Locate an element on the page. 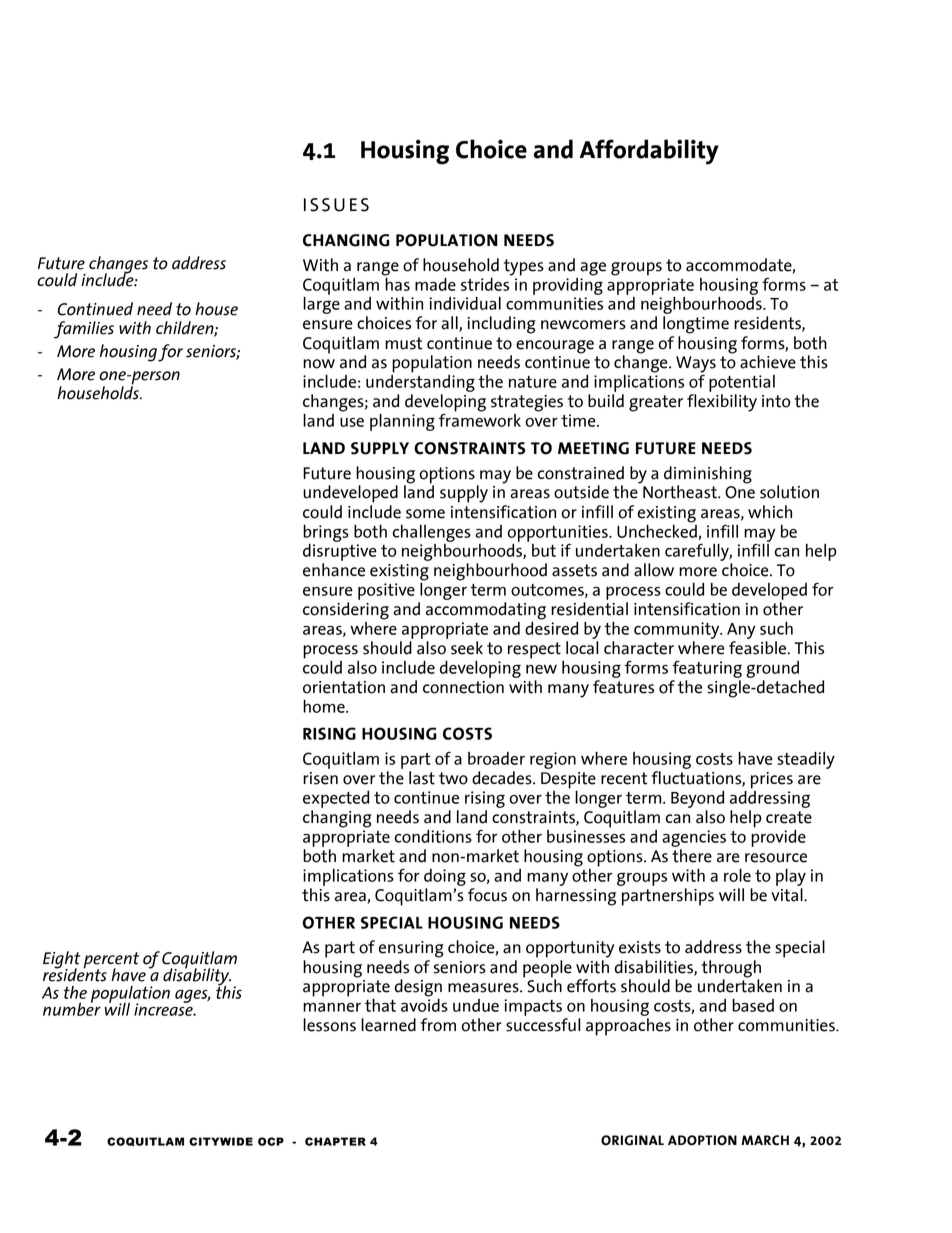  planning is located at coordinates (402, 422).
